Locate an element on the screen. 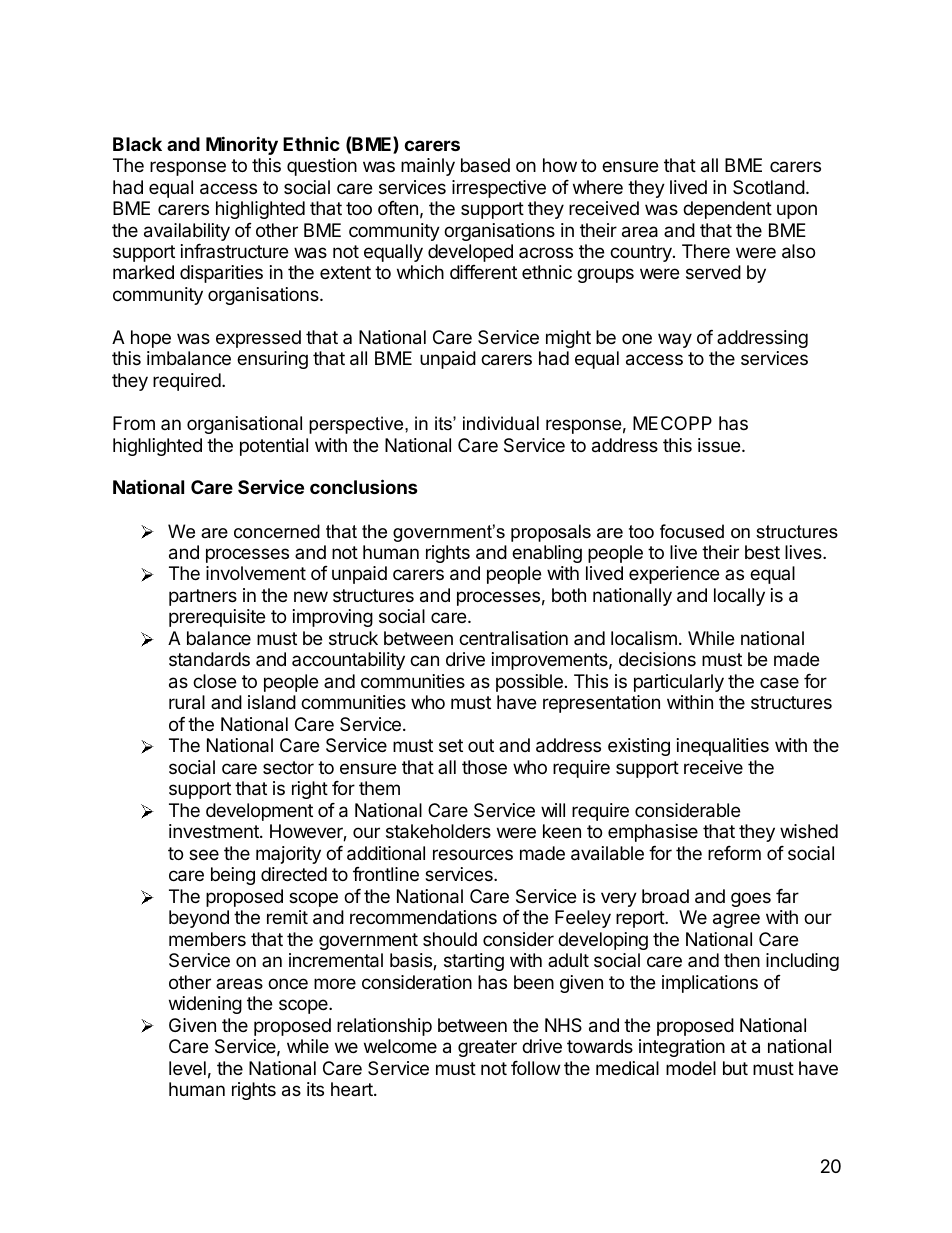 The height and width of the screenshot is (1233, 952). prerequisite is located at coordinates (217, 618).
